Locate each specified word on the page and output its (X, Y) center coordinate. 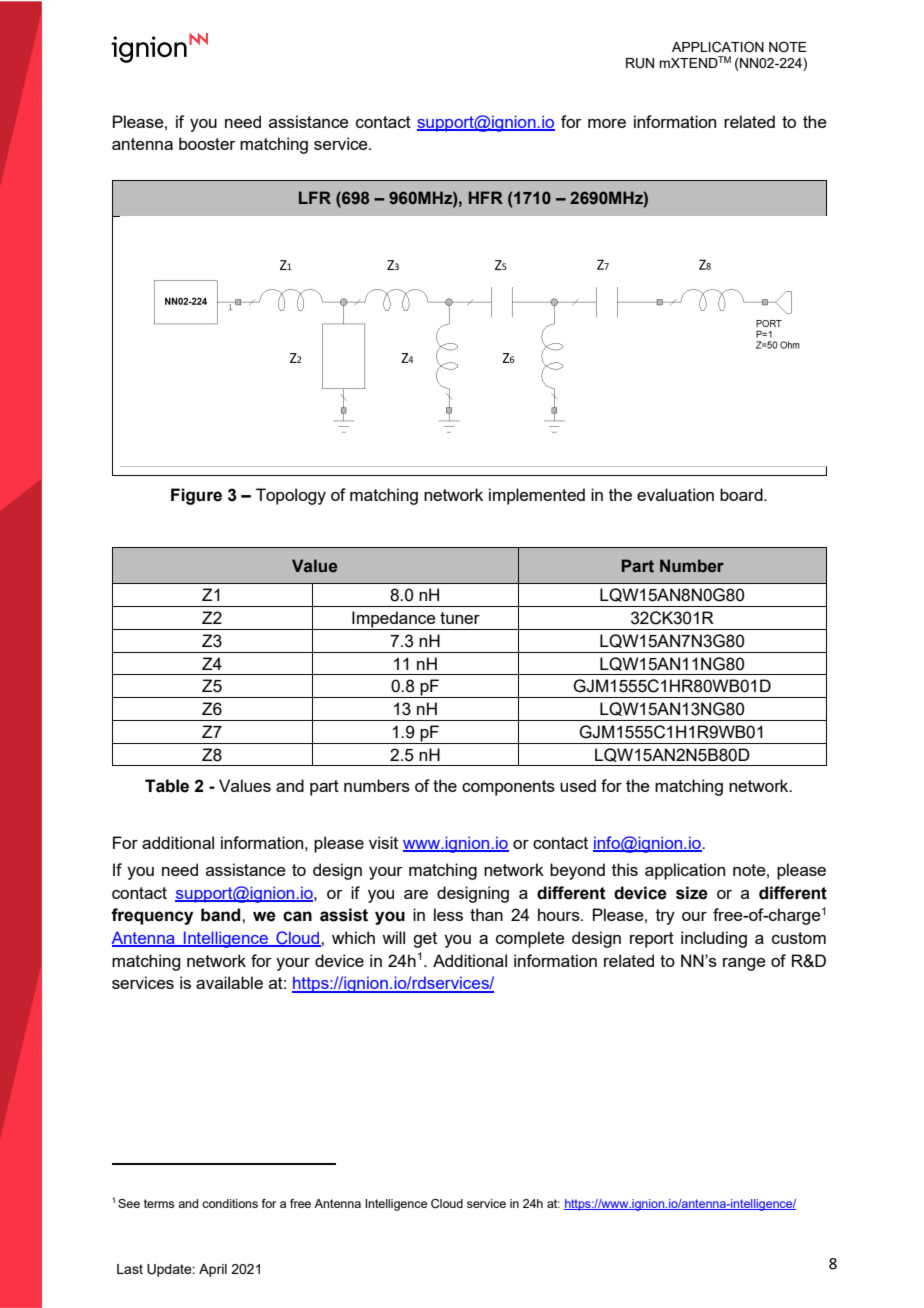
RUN (640, 63)
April (213, 1270)
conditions (230, 1203)
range (744, 964)
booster (207, 143)
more (607, 123)
